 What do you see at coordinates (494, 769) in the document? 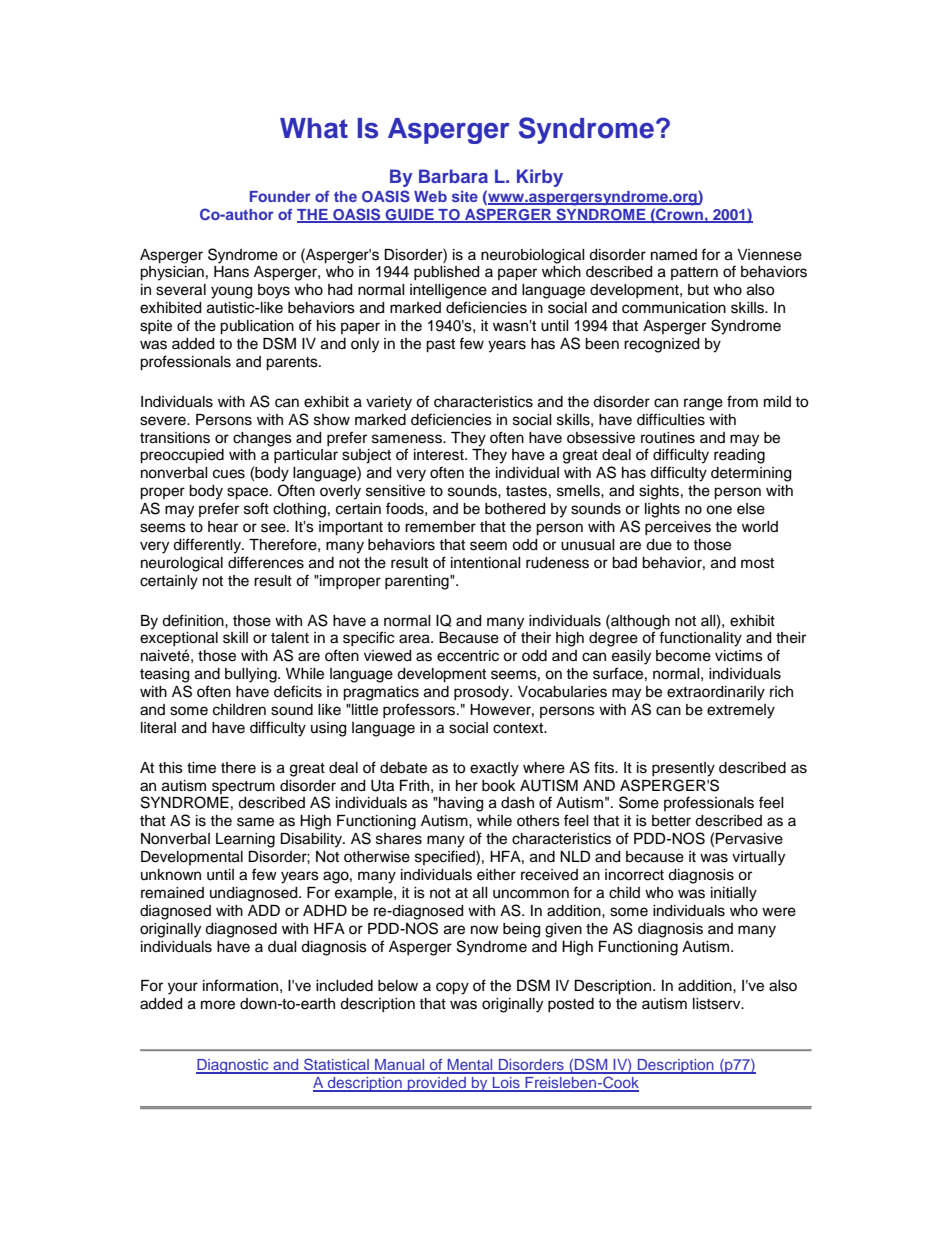
I see `exactly` at bounding box center [494, 769].
